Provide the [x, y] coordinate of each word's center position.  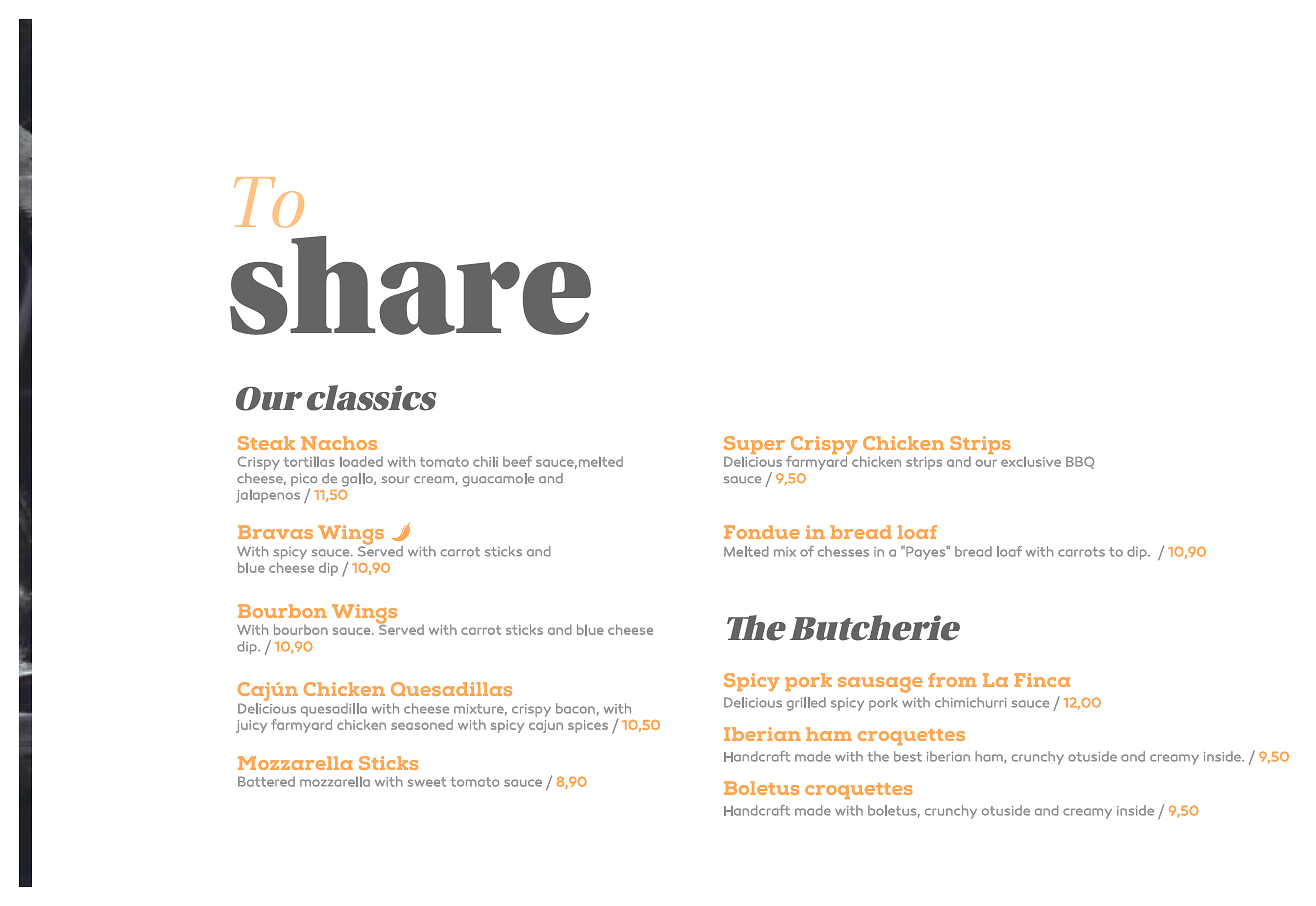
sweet [427, 782]
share [410, 285]
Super [754, 446]
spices [588, 726]
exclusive [1031, 462]
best [908, 756]
